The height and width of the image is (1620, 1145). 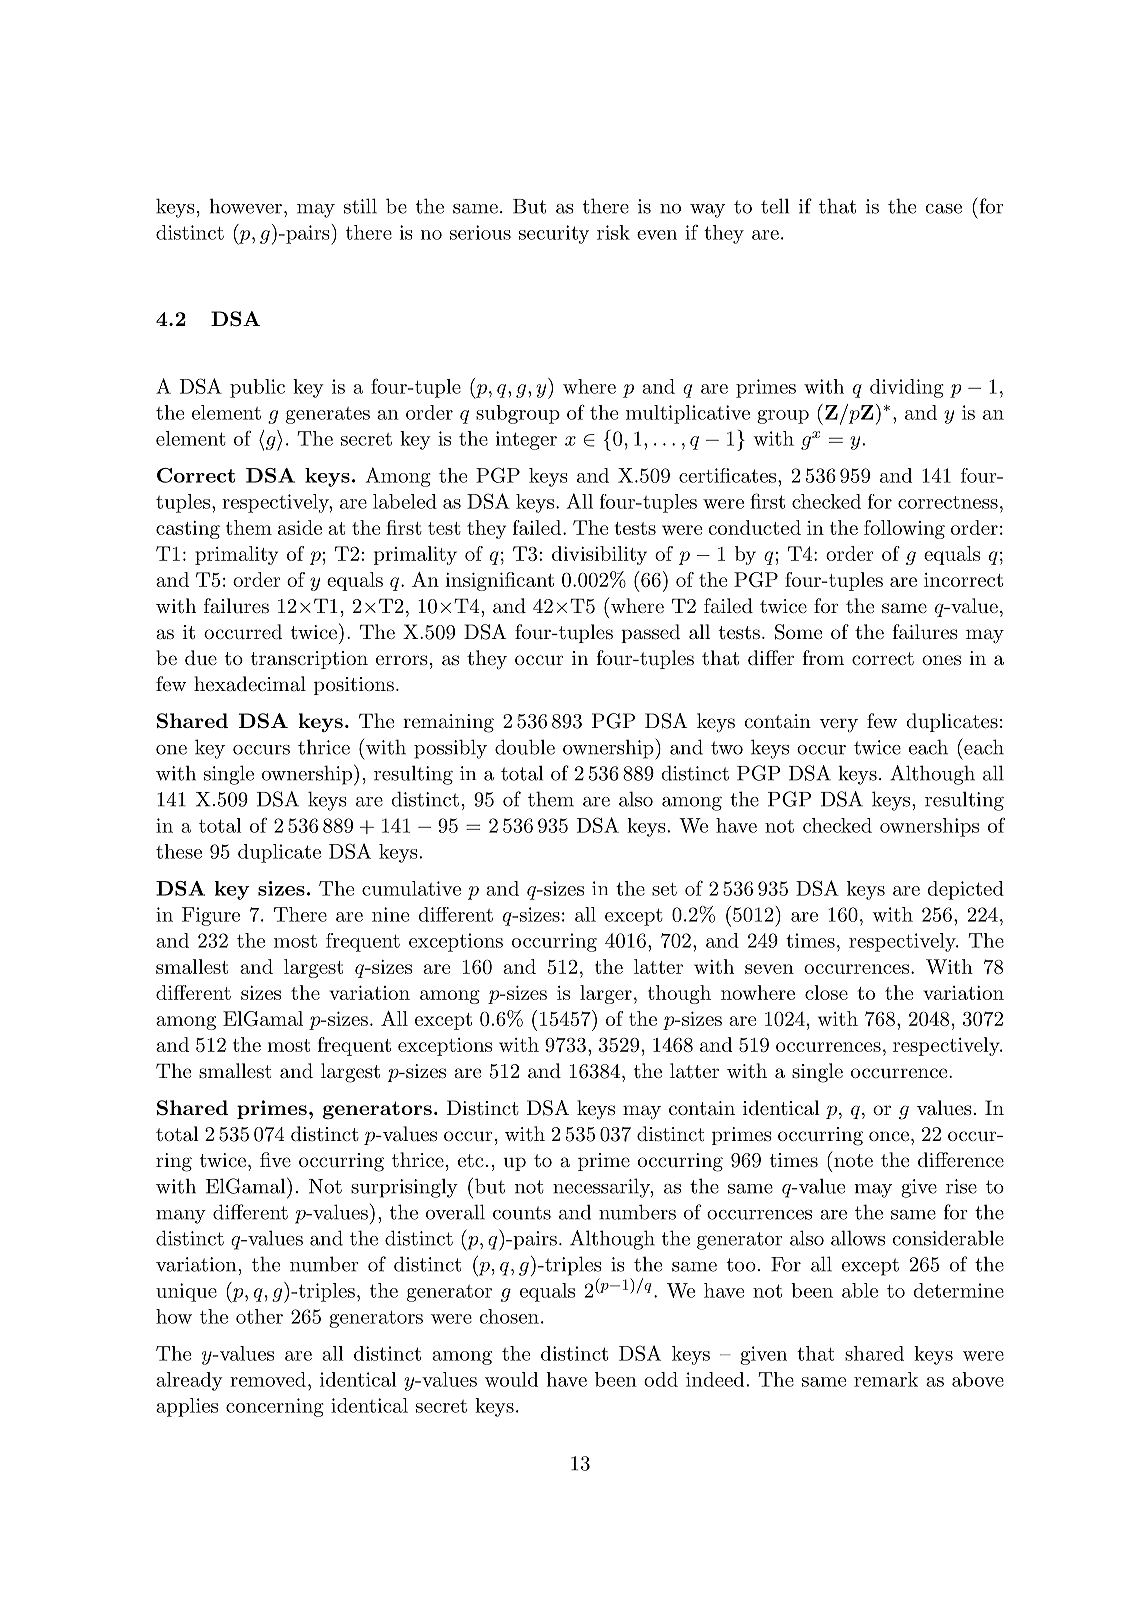 I want to click on case, so click(x=943, y=209).
